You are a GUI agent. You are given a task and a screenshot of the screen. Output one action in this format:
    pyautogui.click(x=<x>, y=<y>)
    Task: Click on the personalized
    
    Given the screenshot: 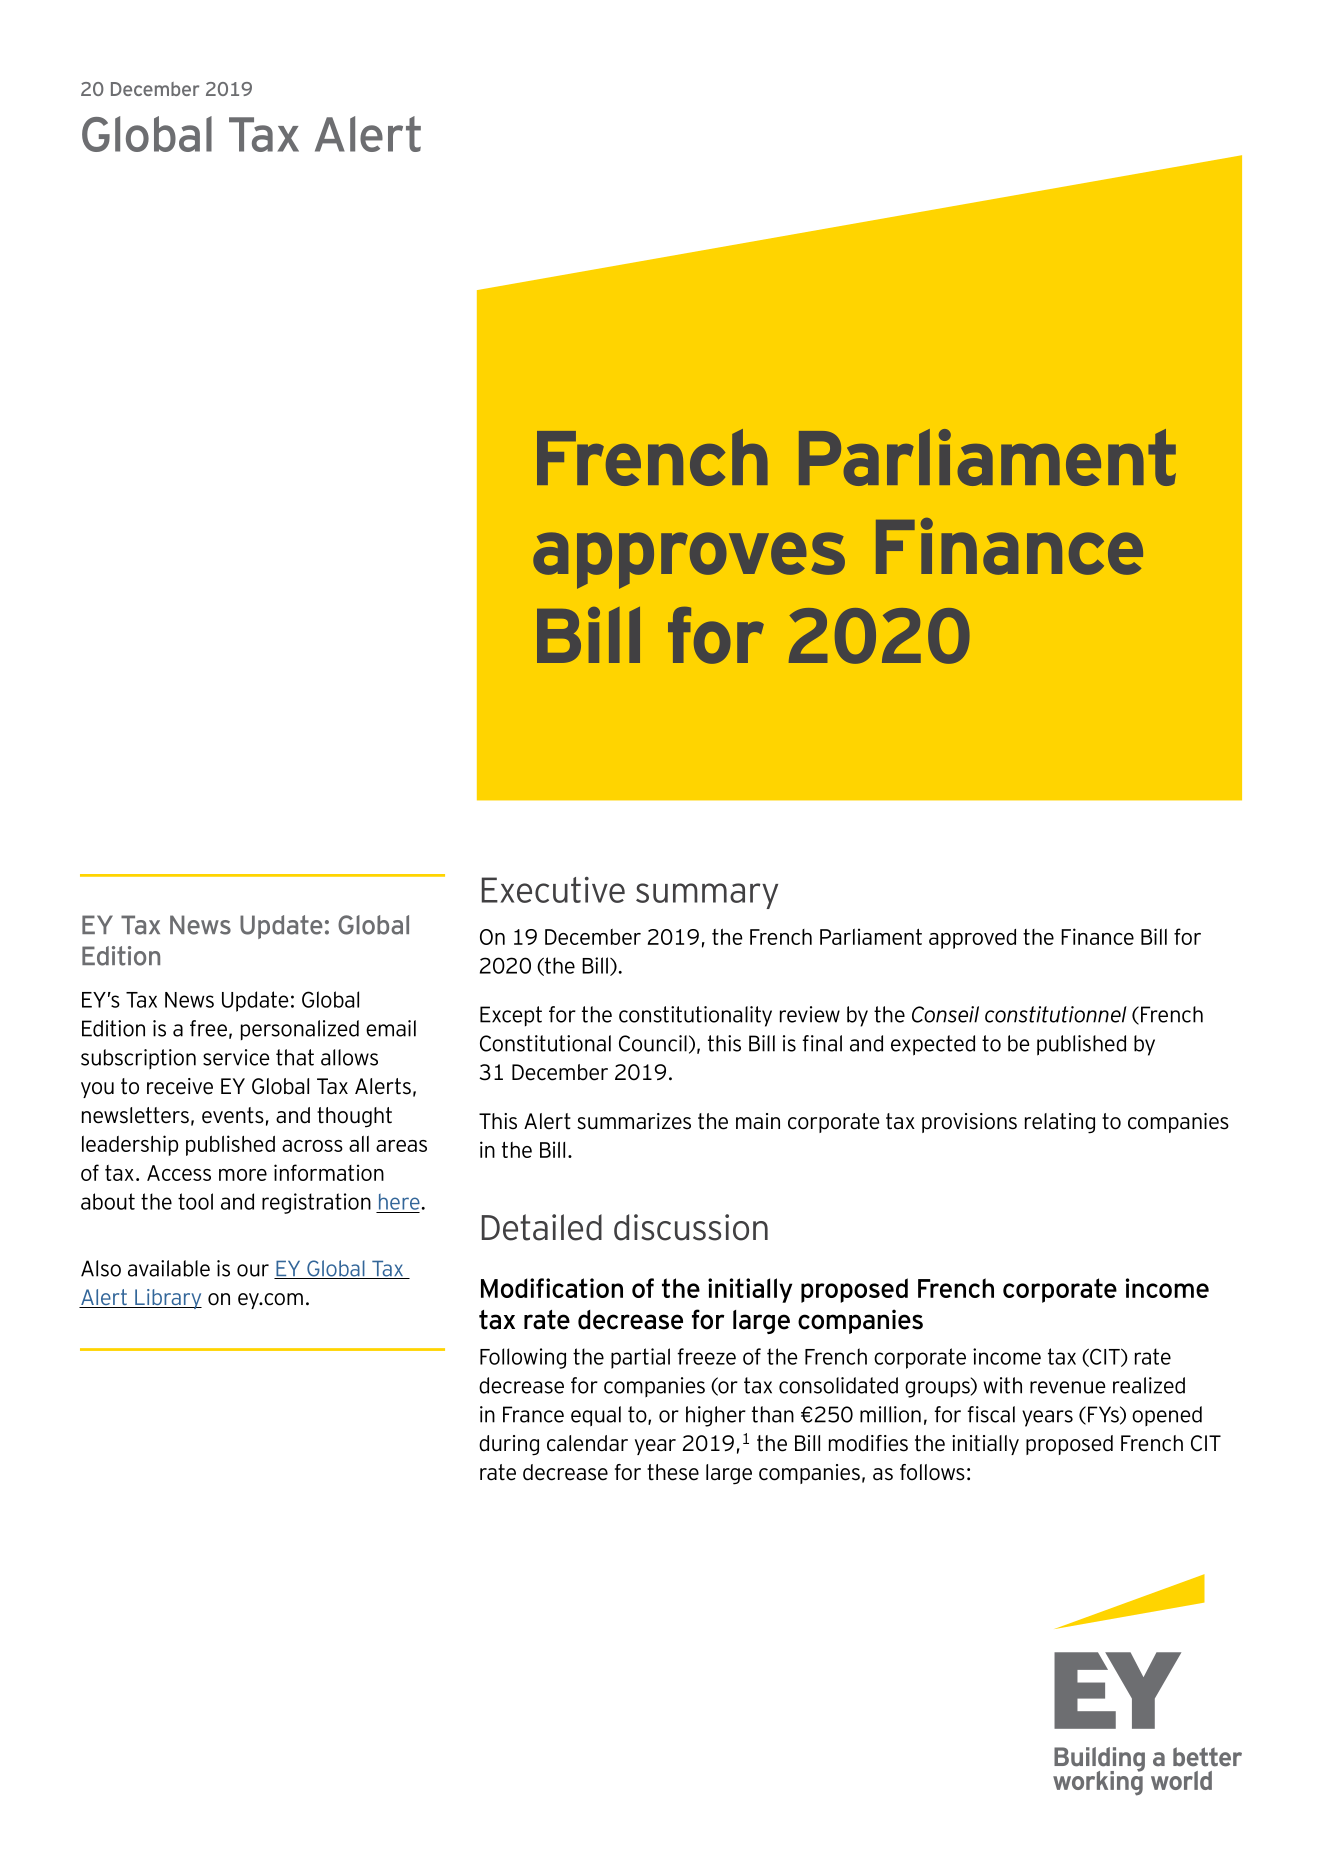 What is the action you would take?
    pyautogui.click(x=300, y=1030)
